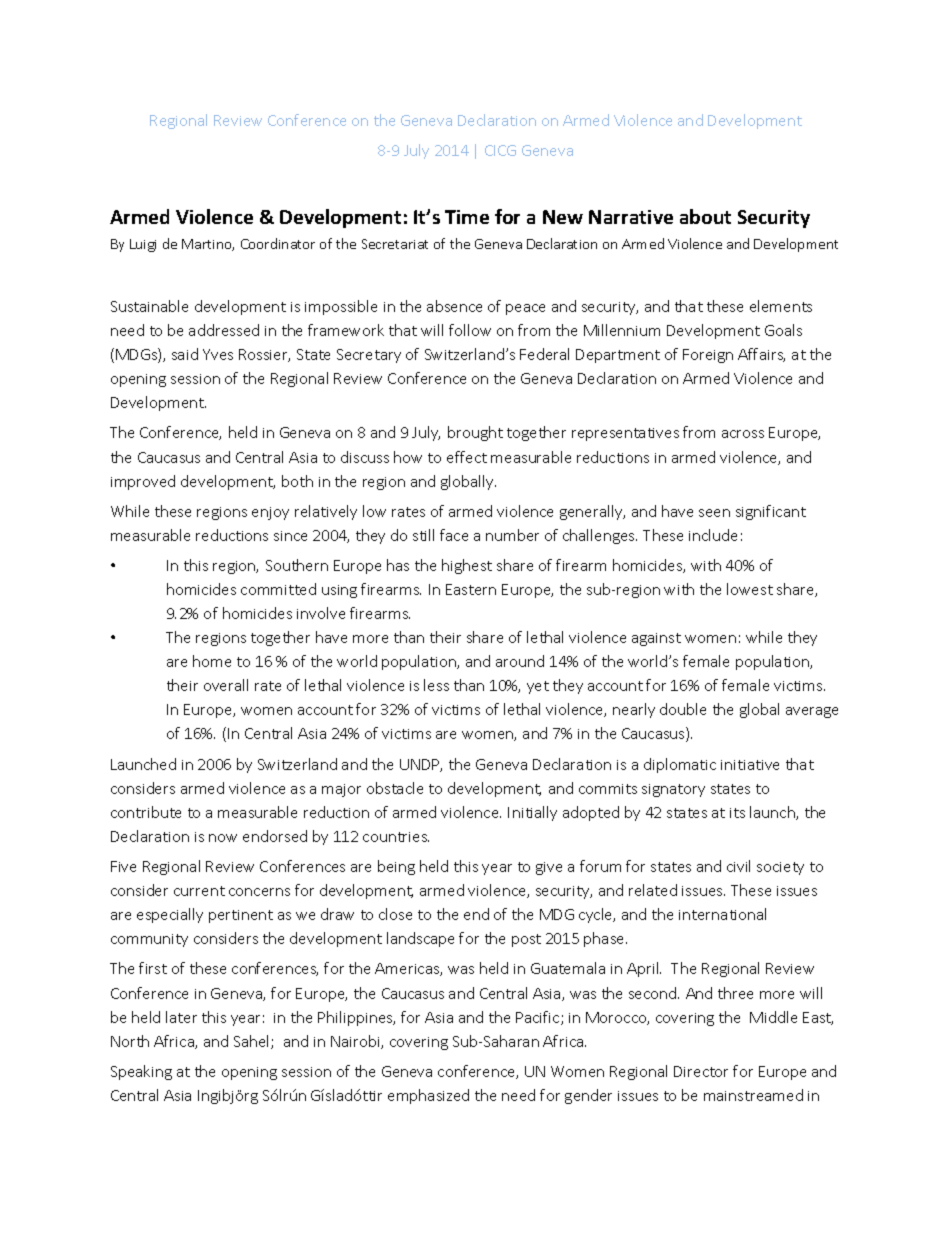 The image size is (952, 1233). What do you see at coordinates (436, 685) in the screenshot?
I see `less` at bounding box center [436, 685].
